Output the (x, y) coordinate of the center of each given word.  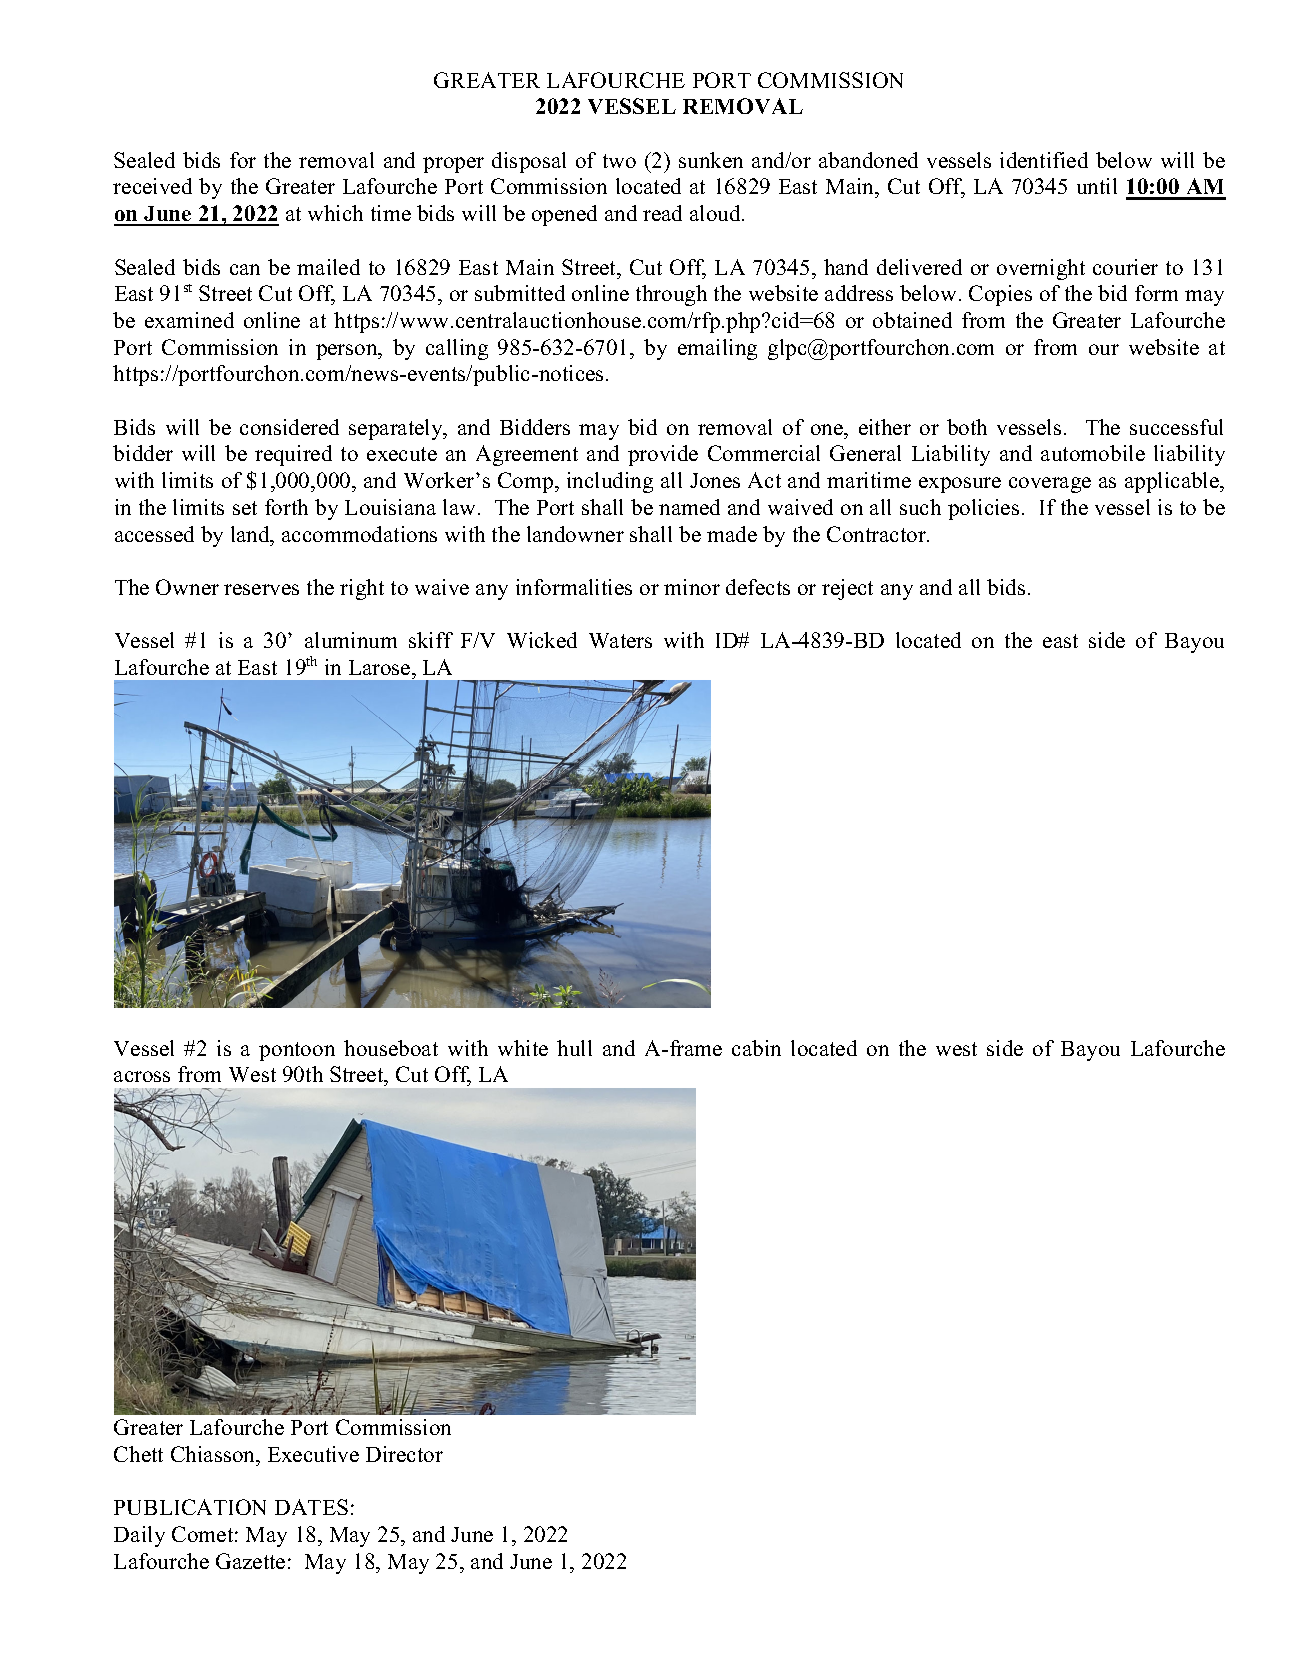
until (1097, 186)
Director (404, 1454)
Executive (313, 1454)
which (335, 213)
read (662, 213)
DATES (311, 1507)
